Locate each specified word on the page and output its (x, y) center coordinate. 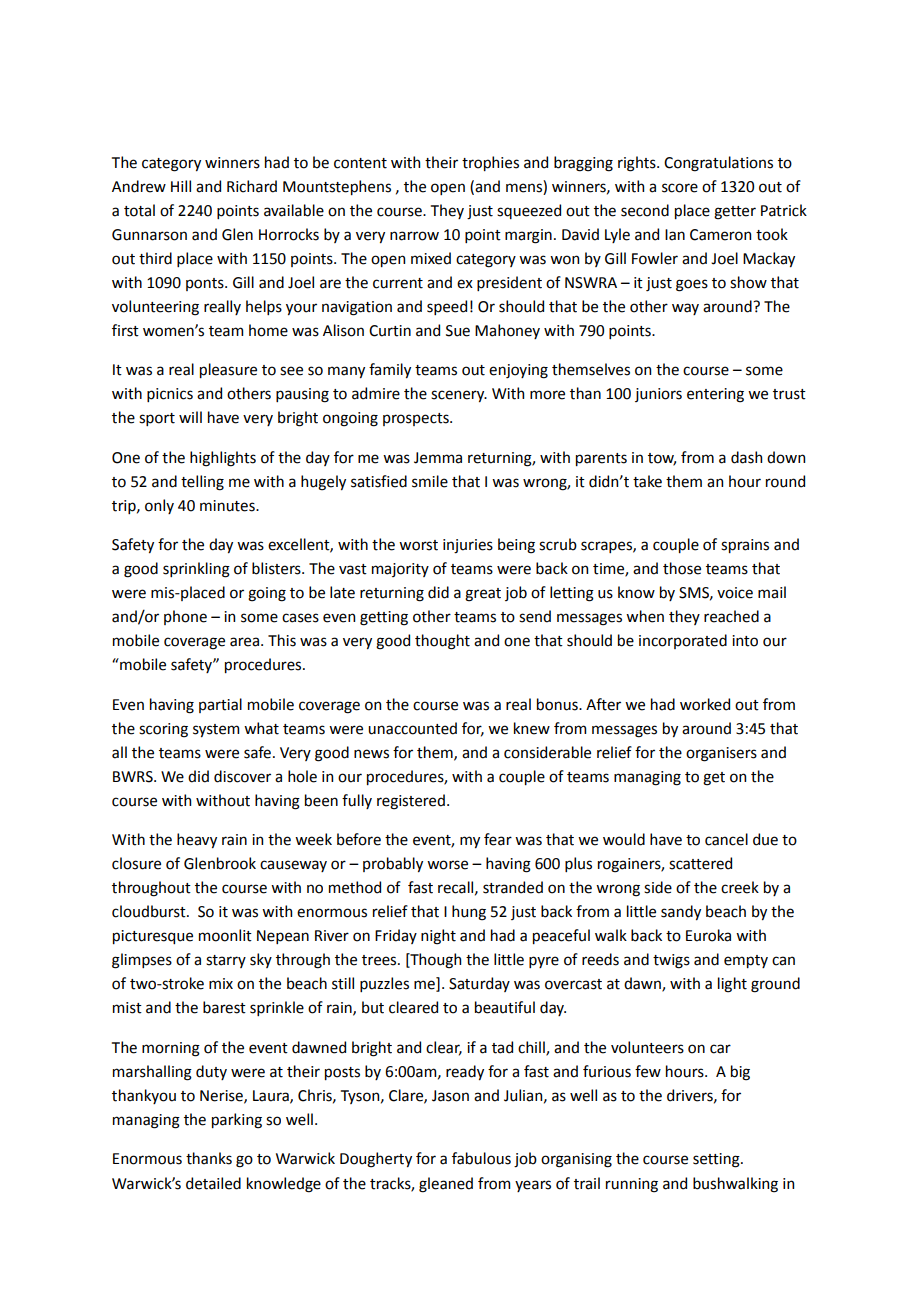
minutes (228, 506)
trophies (490, 163)
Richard (252, 186)
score (680, 188)
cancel (726, 839)
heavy (197, 840)
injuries (468, 546)
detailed (213, 1183)
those (682, 568)
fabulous (481, 1158)
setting (717, 1160)
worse (447, 865)
